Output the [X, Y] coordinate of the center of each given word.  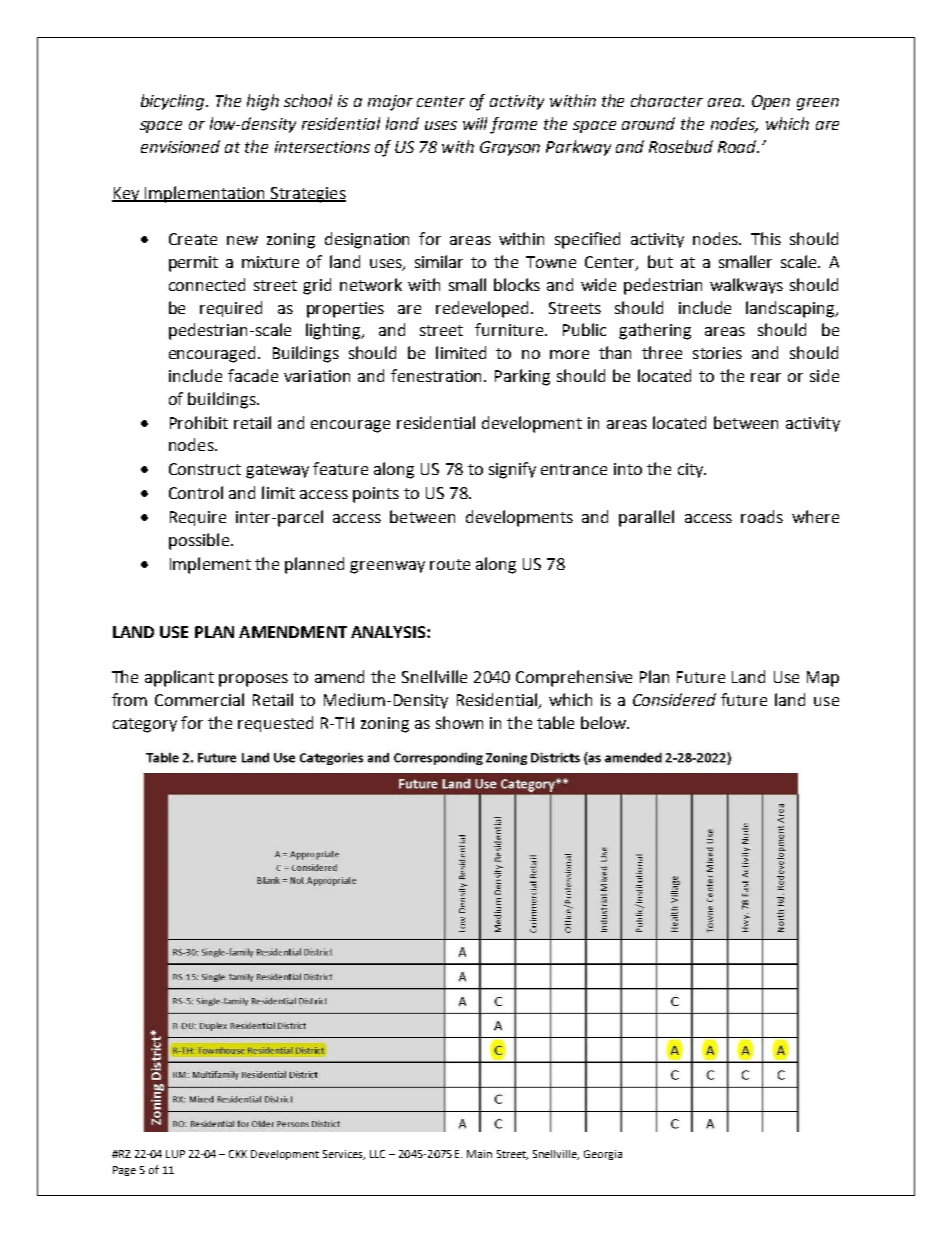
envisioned [180, 146]
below [604, 722]
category [145, 725]
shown [459, 722]
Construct [205, 469]
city [692, 470]
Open [771, 102]
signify [512, 470]
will [477, 125]
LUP [175, 1154]
